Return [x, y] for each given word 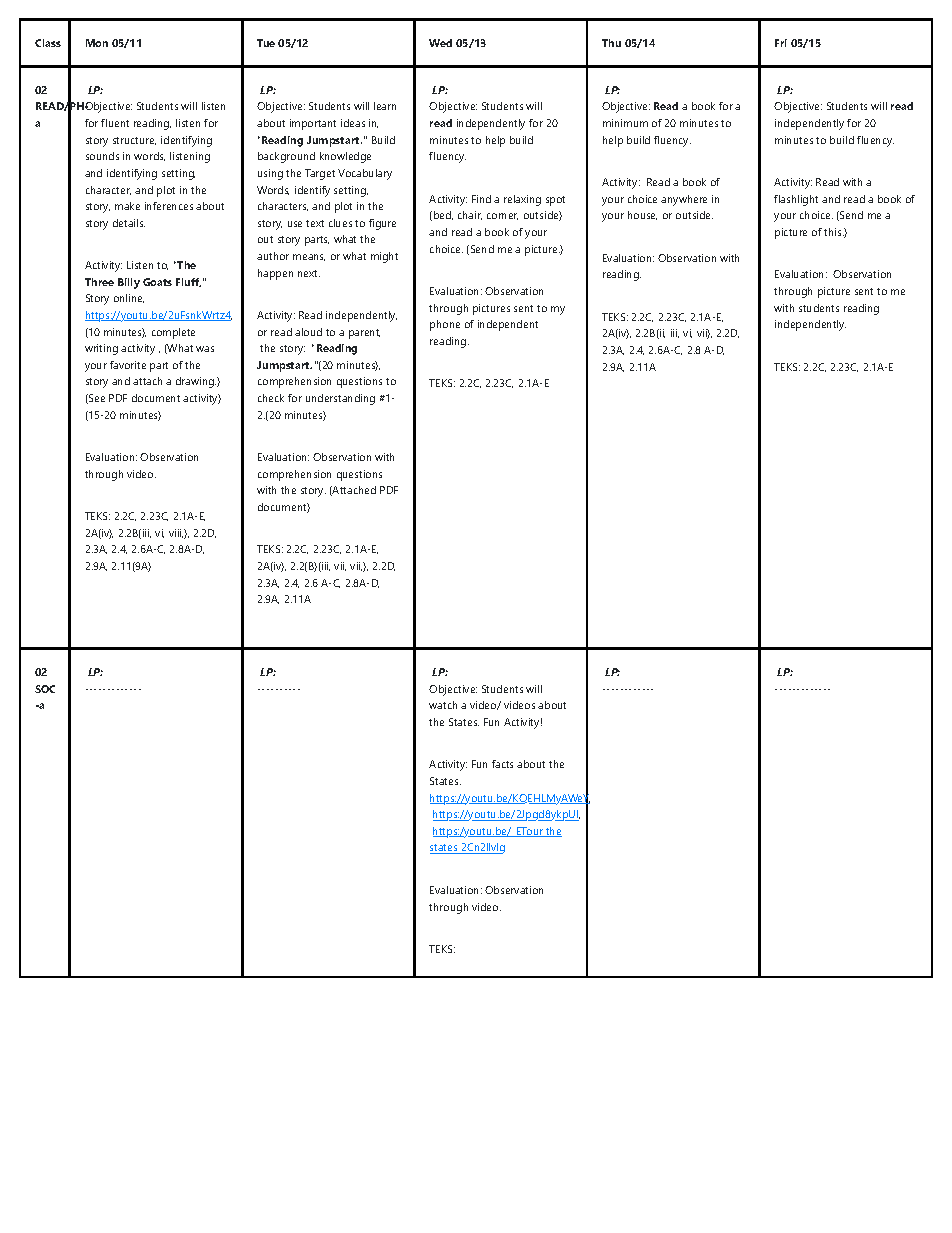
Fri [781, 43]
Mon [97, 43]
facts [502, 764]
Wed [440, 43]
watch [443, 705]
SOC [45, 689]
